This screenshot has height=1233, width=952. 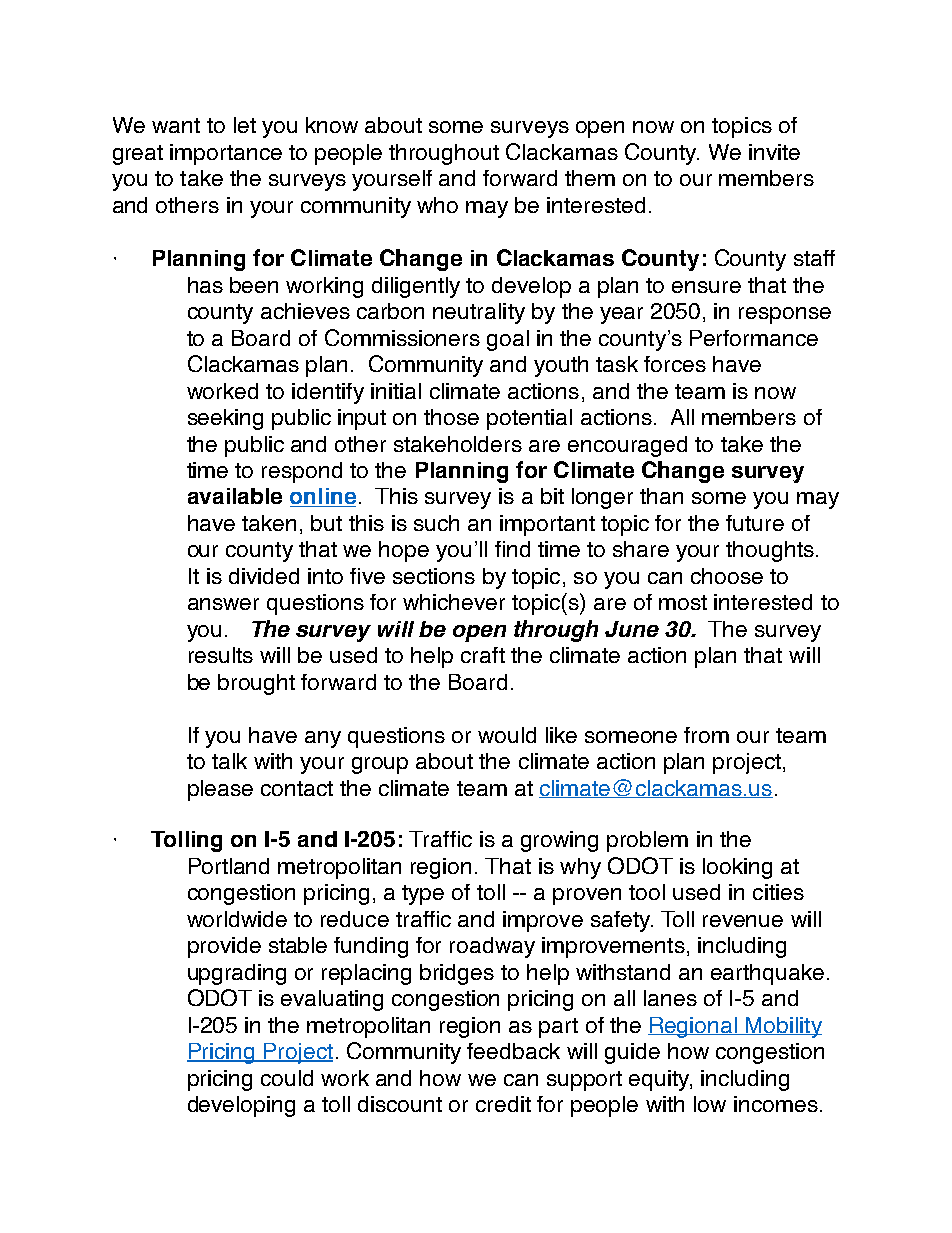 I want to click on growing, so click(x=559, y=841).
